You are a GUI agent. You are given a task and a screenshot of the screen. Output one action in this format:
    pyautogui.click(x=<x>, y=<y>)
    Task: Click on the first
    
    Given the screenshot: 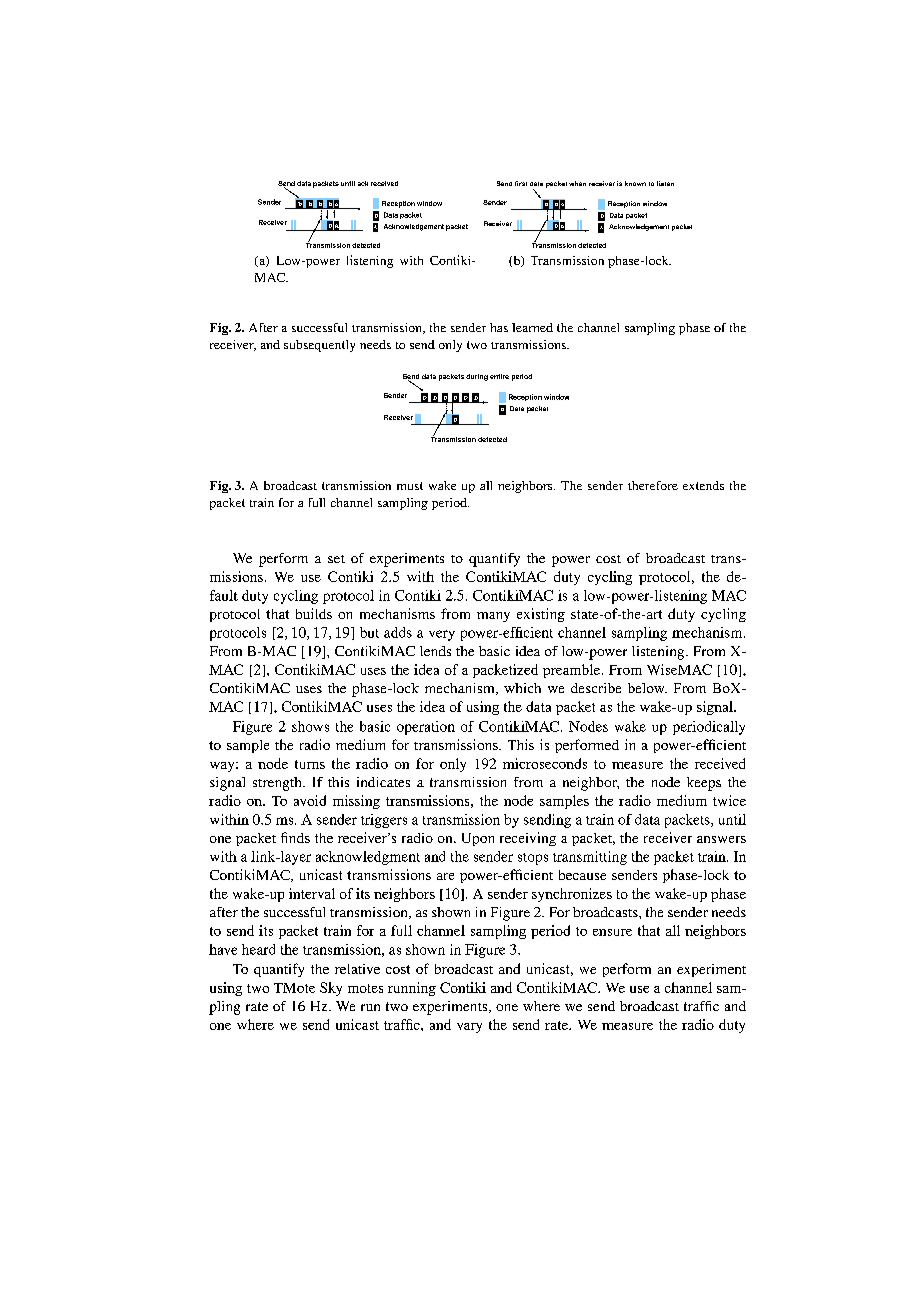 What is the action you would take?
    pyautogui.click(x=521, y=183)
